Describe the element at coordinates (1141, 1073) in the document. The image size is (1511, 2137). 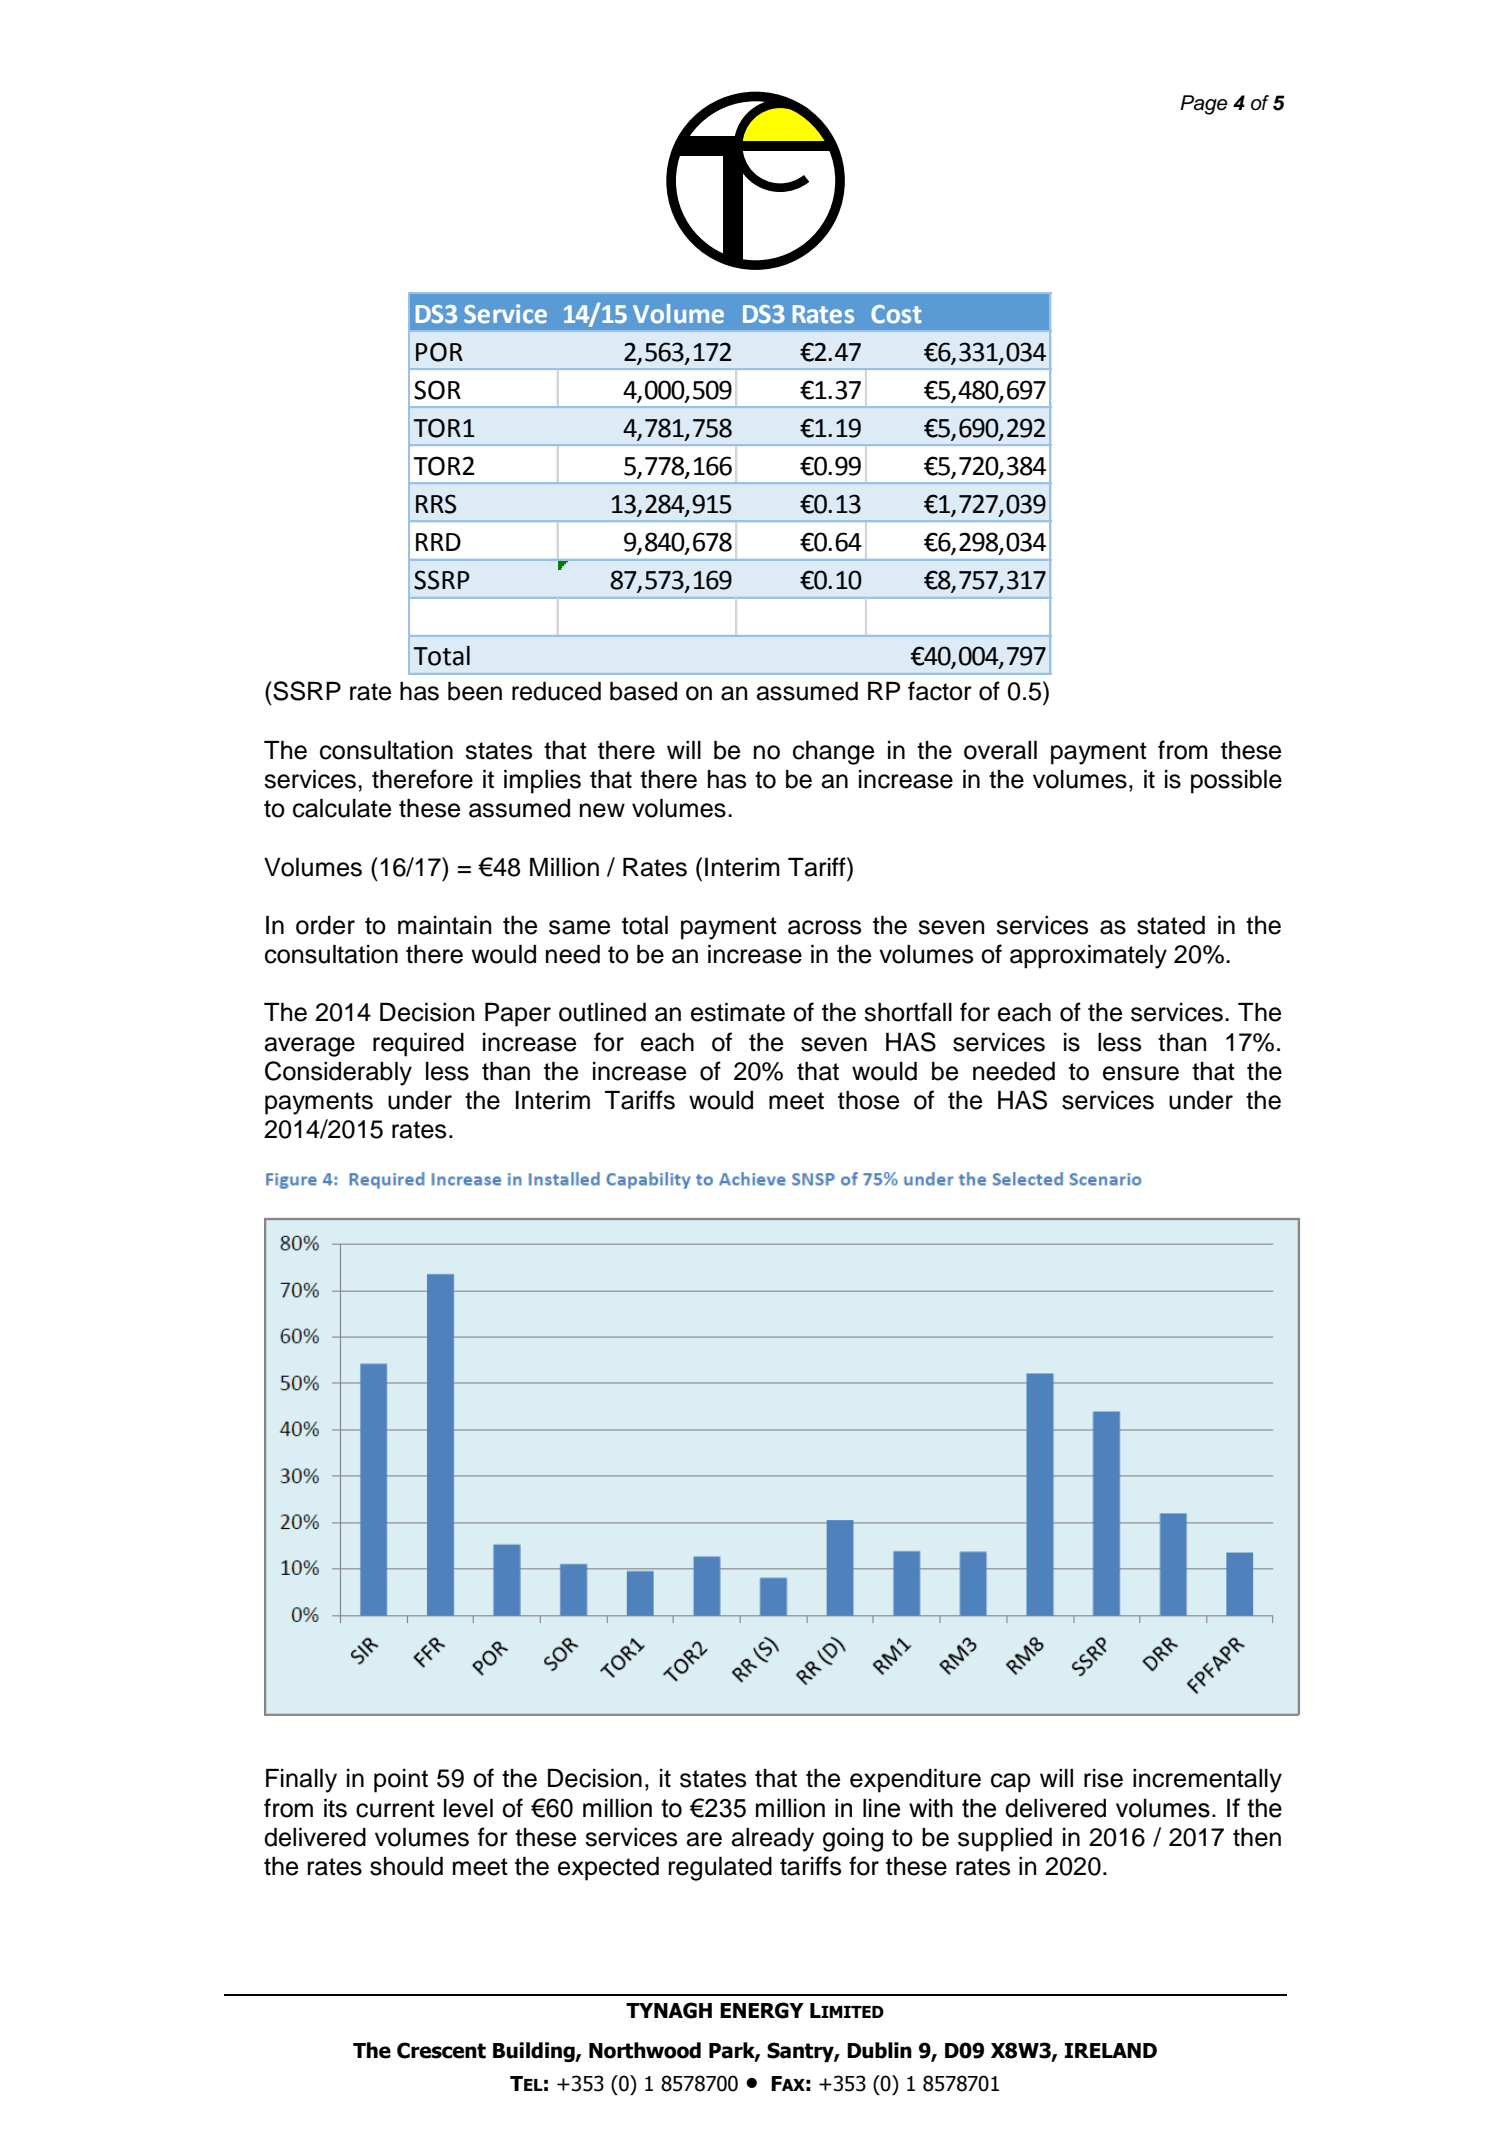
I see `ensure` at that location.
